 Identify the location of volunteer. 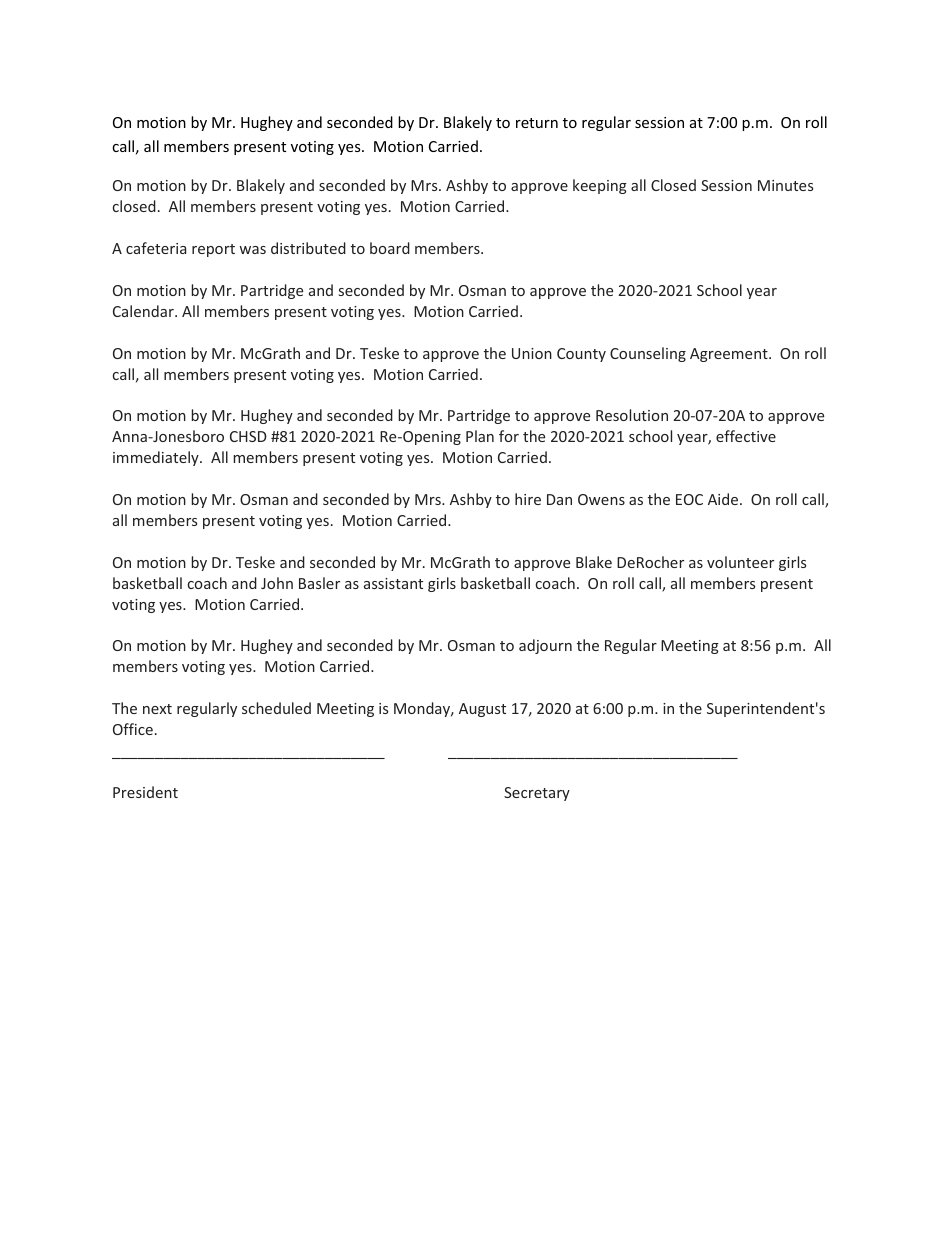
(740, 562).
